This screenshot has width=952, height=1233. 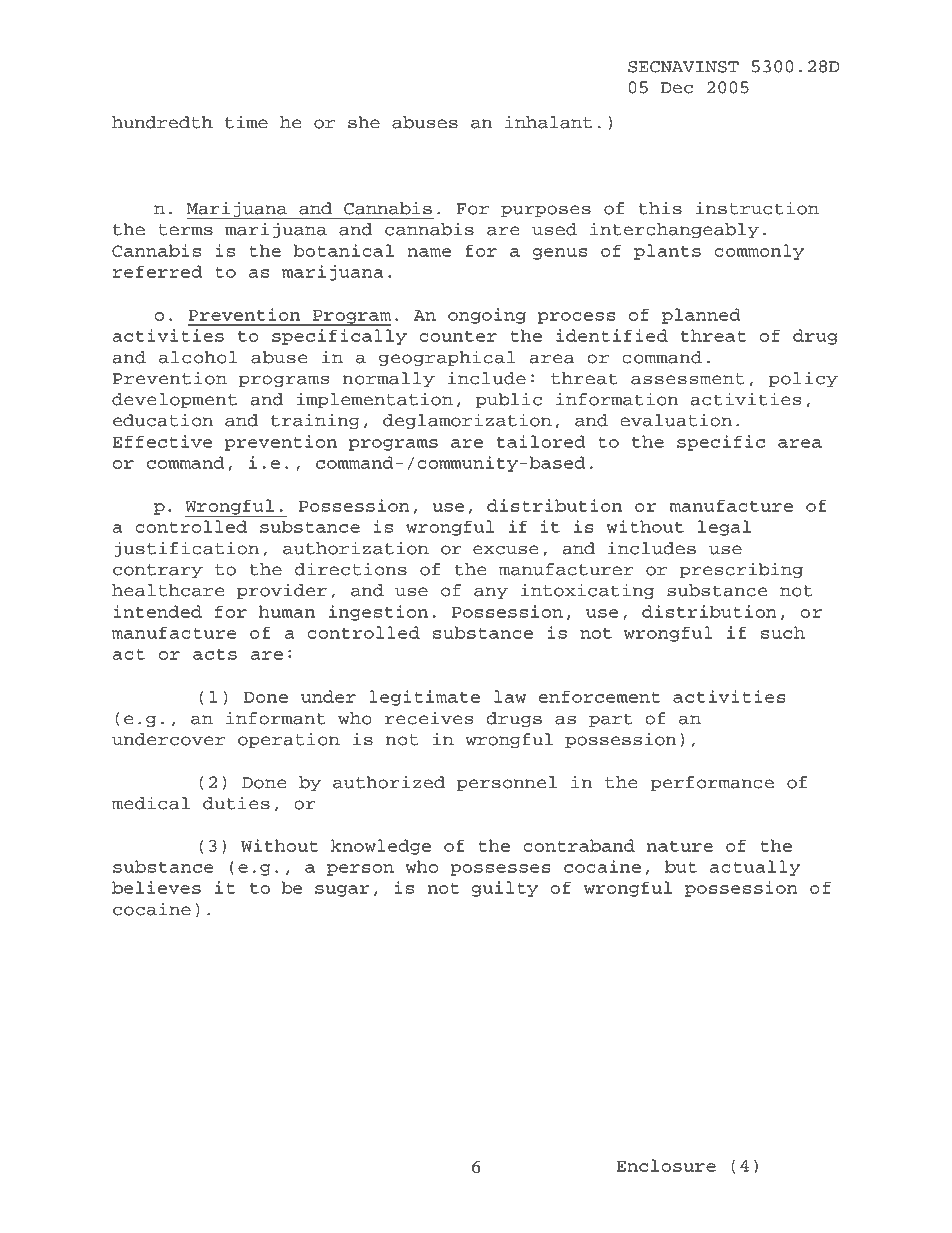 I want to click on Enclosure, so click(x=666, y=1165).
